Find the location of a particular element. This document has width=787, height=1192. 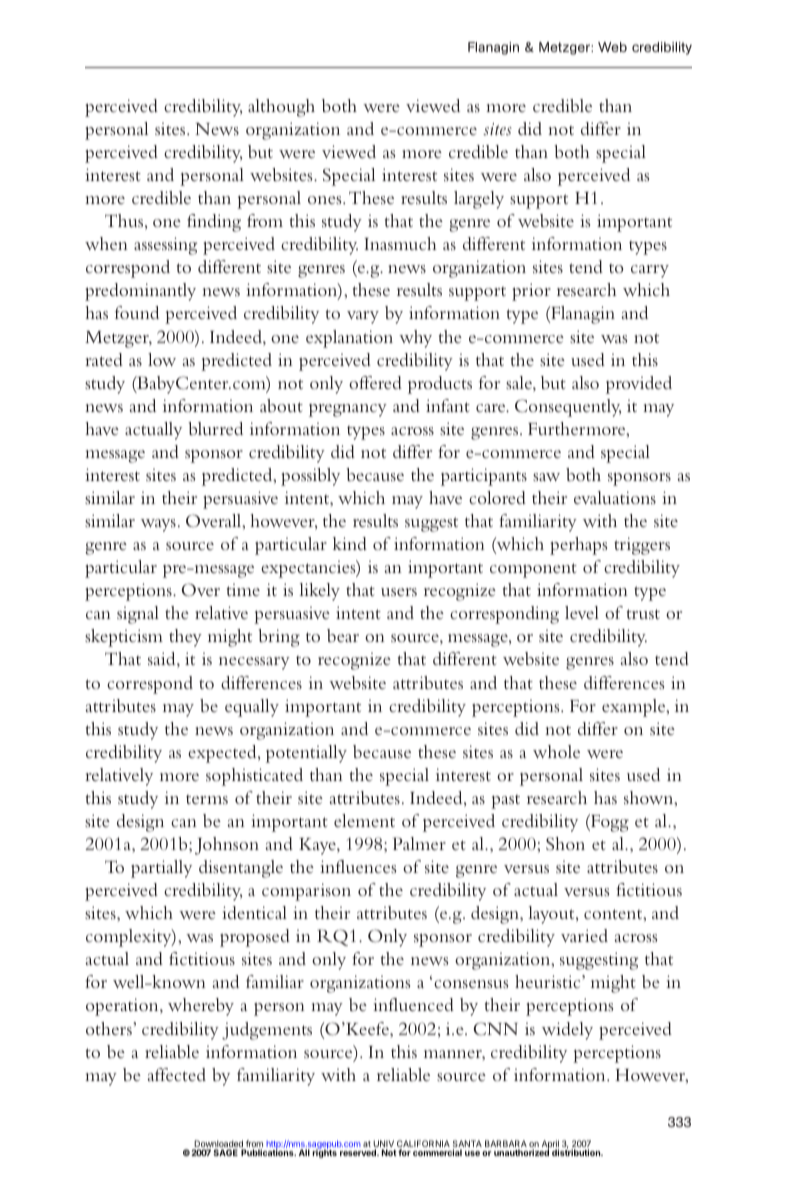

perhaps is located at coordinates (578, 546).
